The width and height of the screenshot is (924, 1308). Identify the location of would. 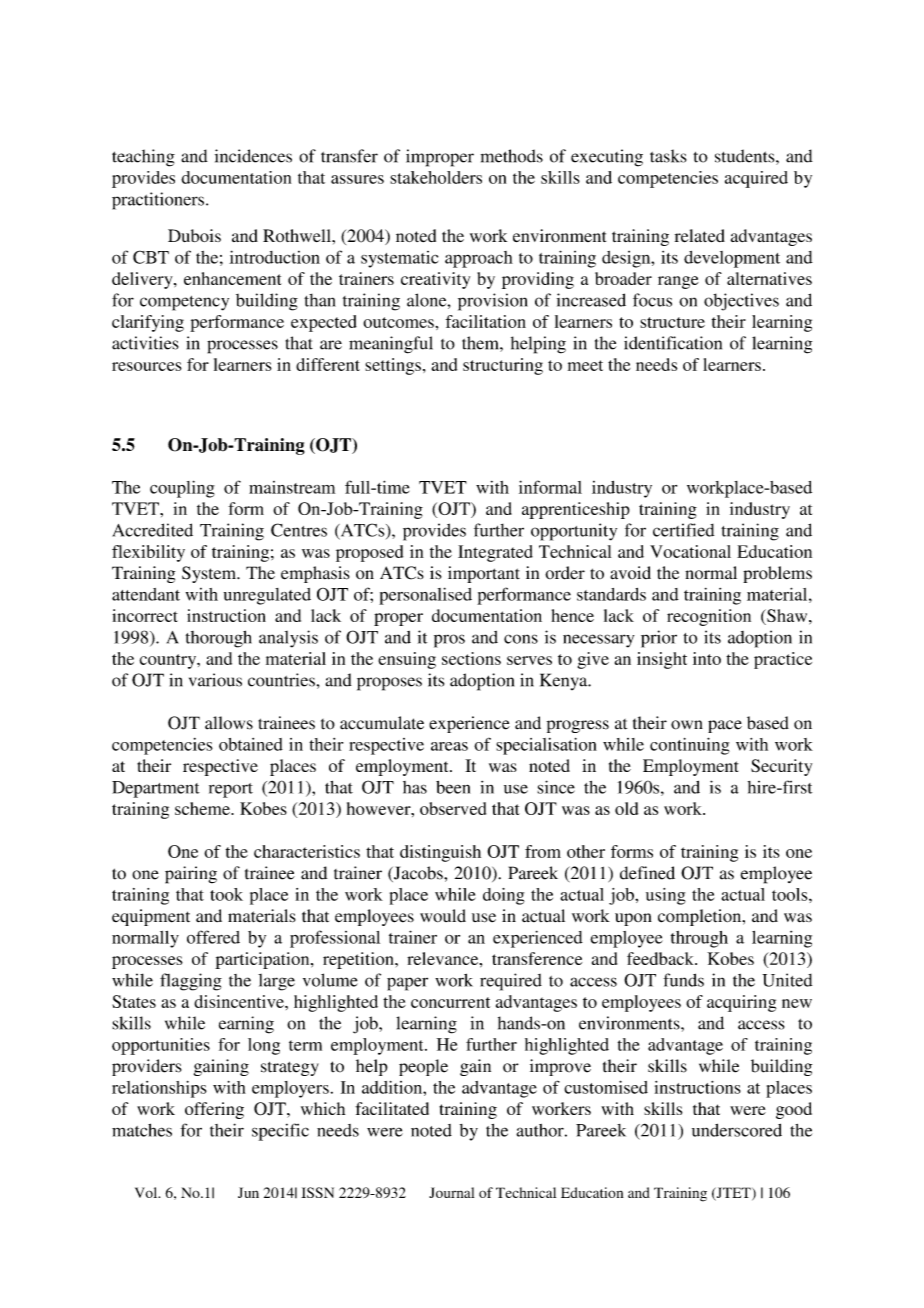
(443, 916).
